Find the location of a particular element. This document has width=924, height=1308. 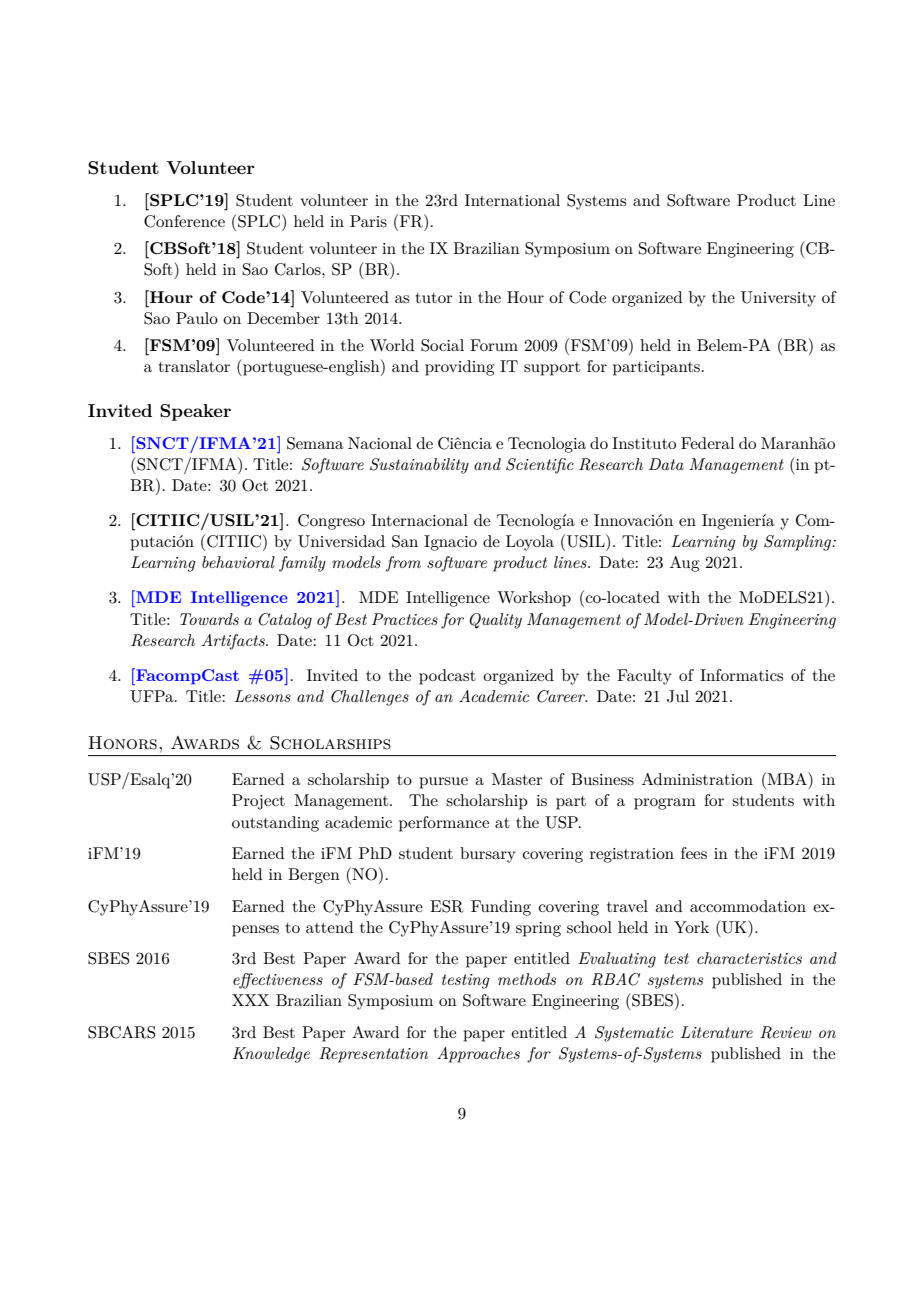

International is located at coordinates (512, 200).
